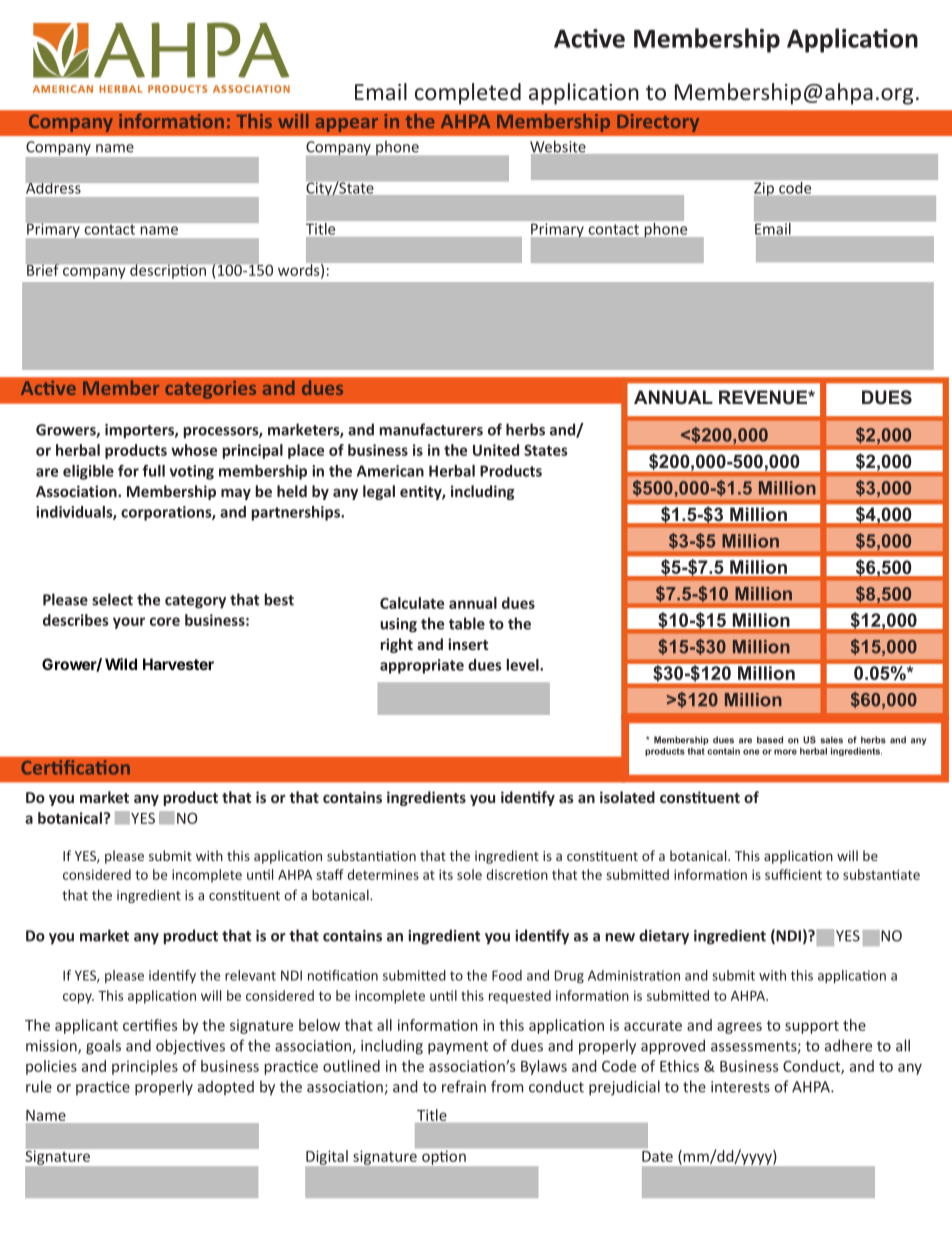 The height and width of the document is (1233, 952). Describe the element at coordinates (210, 390) in the document. I see `categories` at that location.
